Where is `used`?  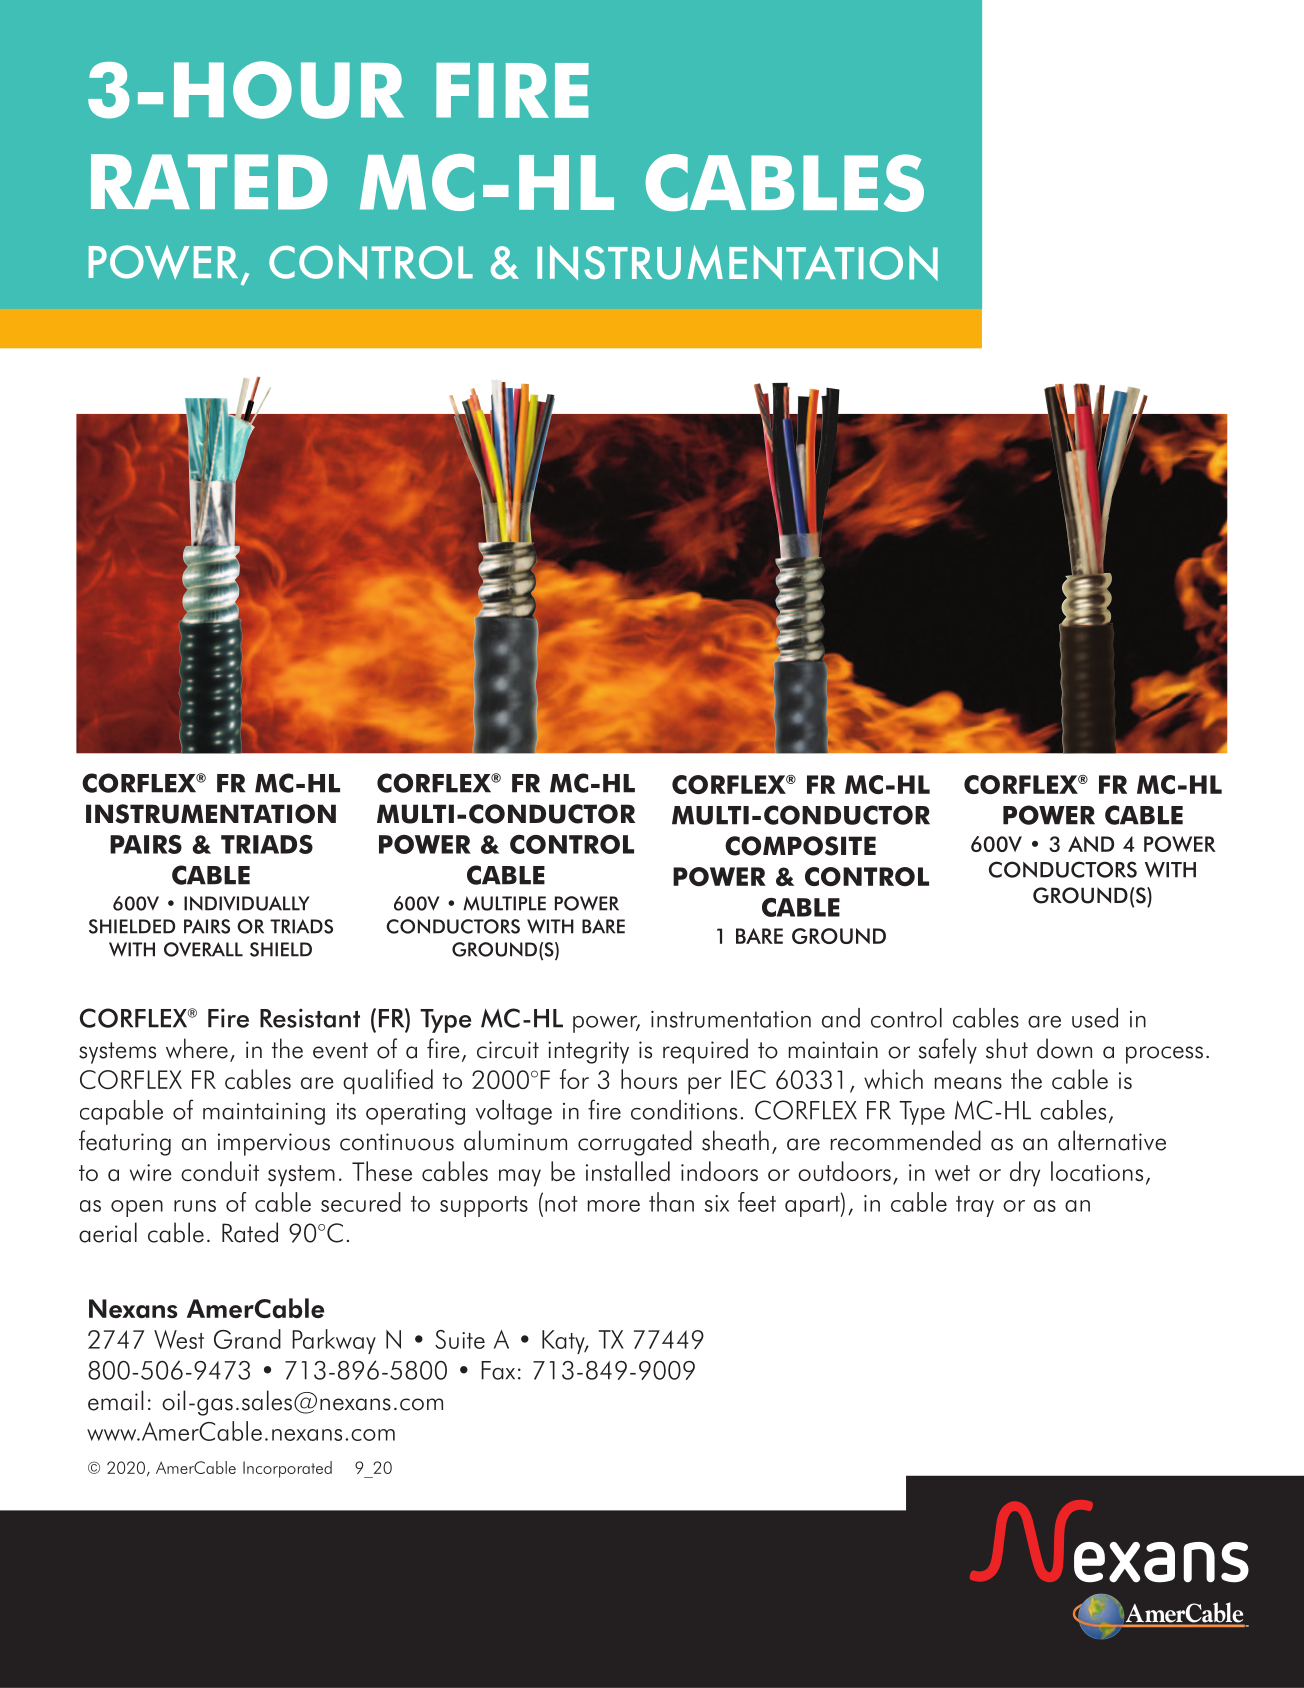
used is located at coordinates (1095, 1018).
